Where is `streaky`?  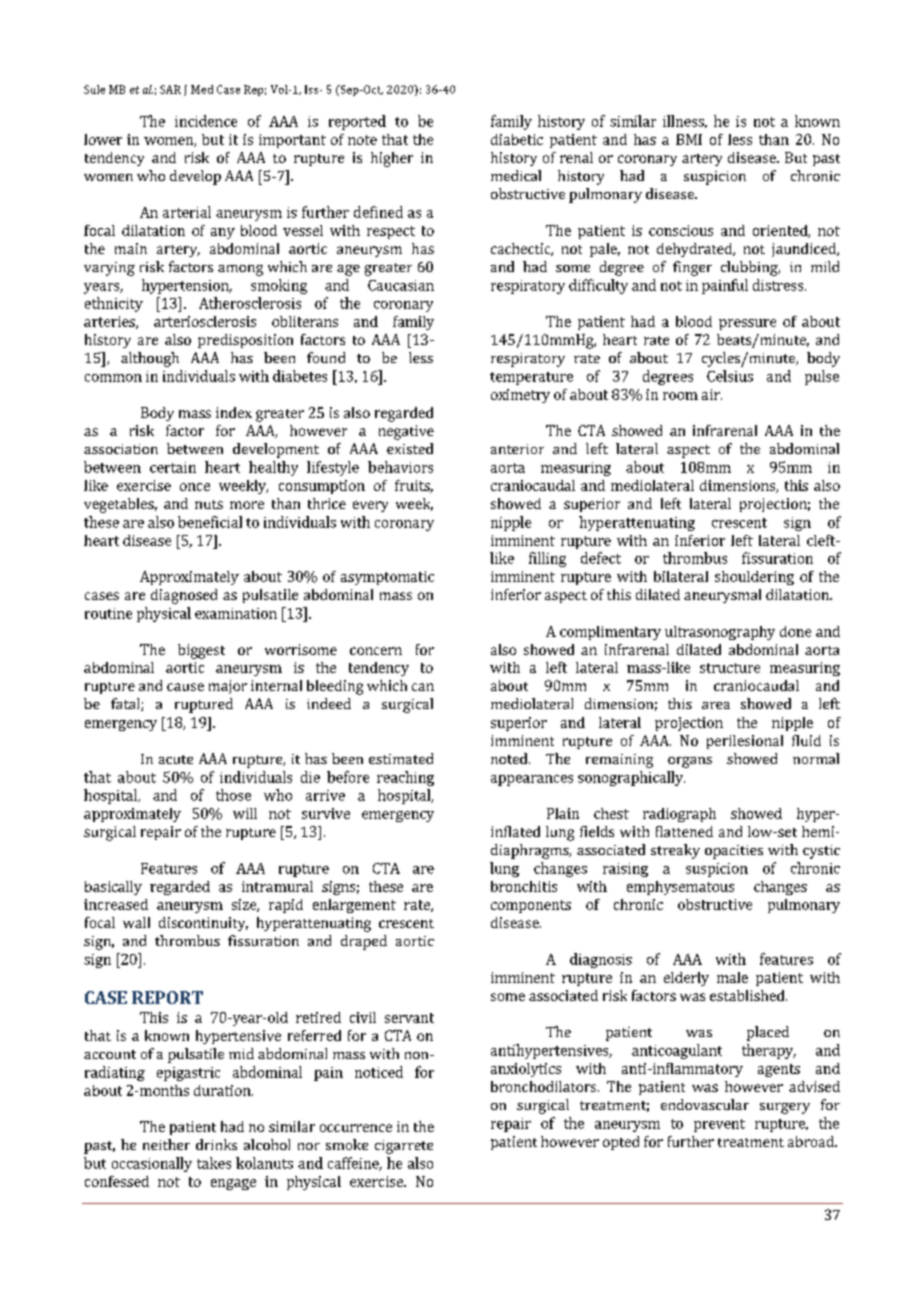 streaky is located at coordinates (675, 851).
